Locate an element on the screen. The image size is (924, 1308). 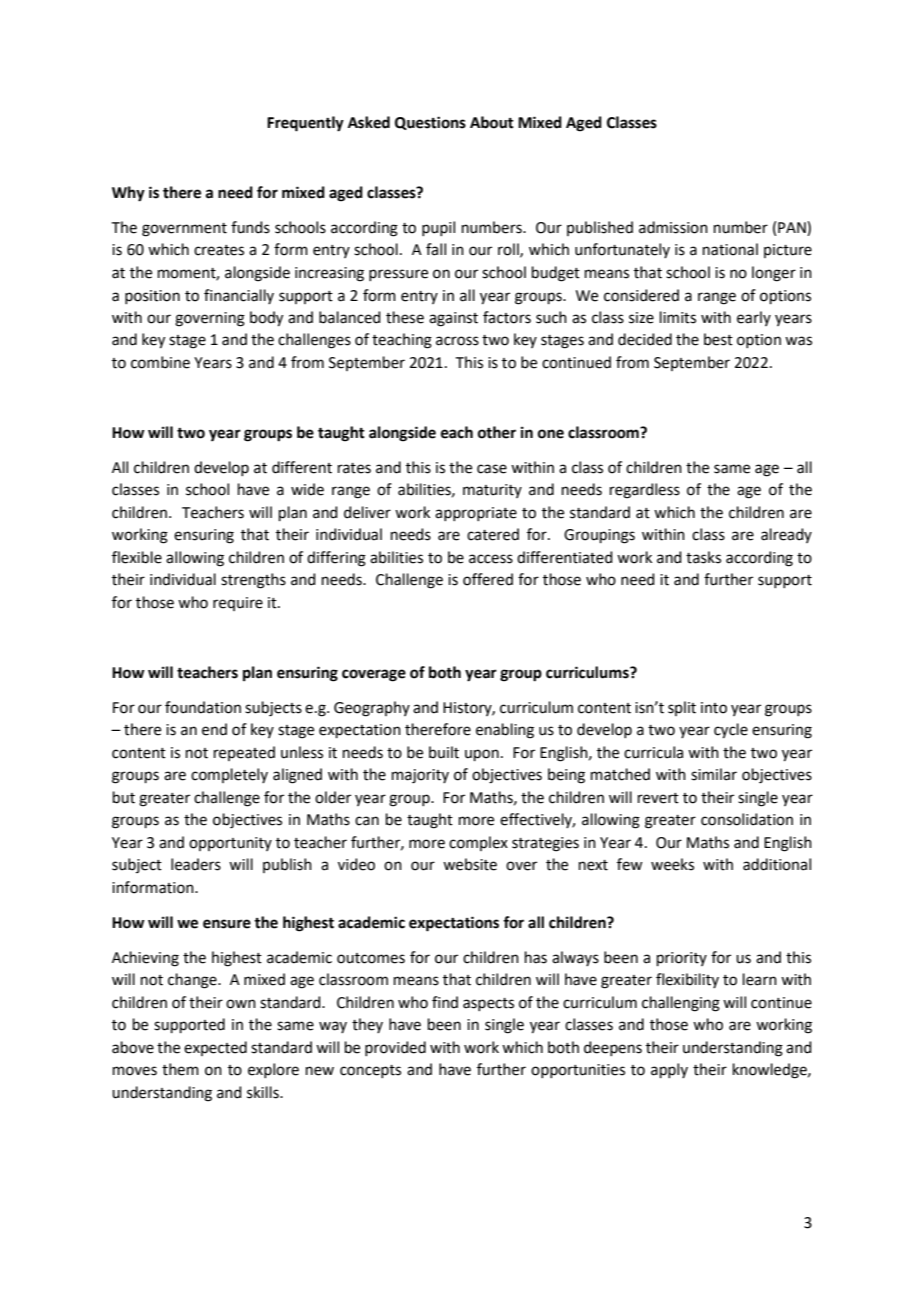
best is located at coordinates (718, 339).
